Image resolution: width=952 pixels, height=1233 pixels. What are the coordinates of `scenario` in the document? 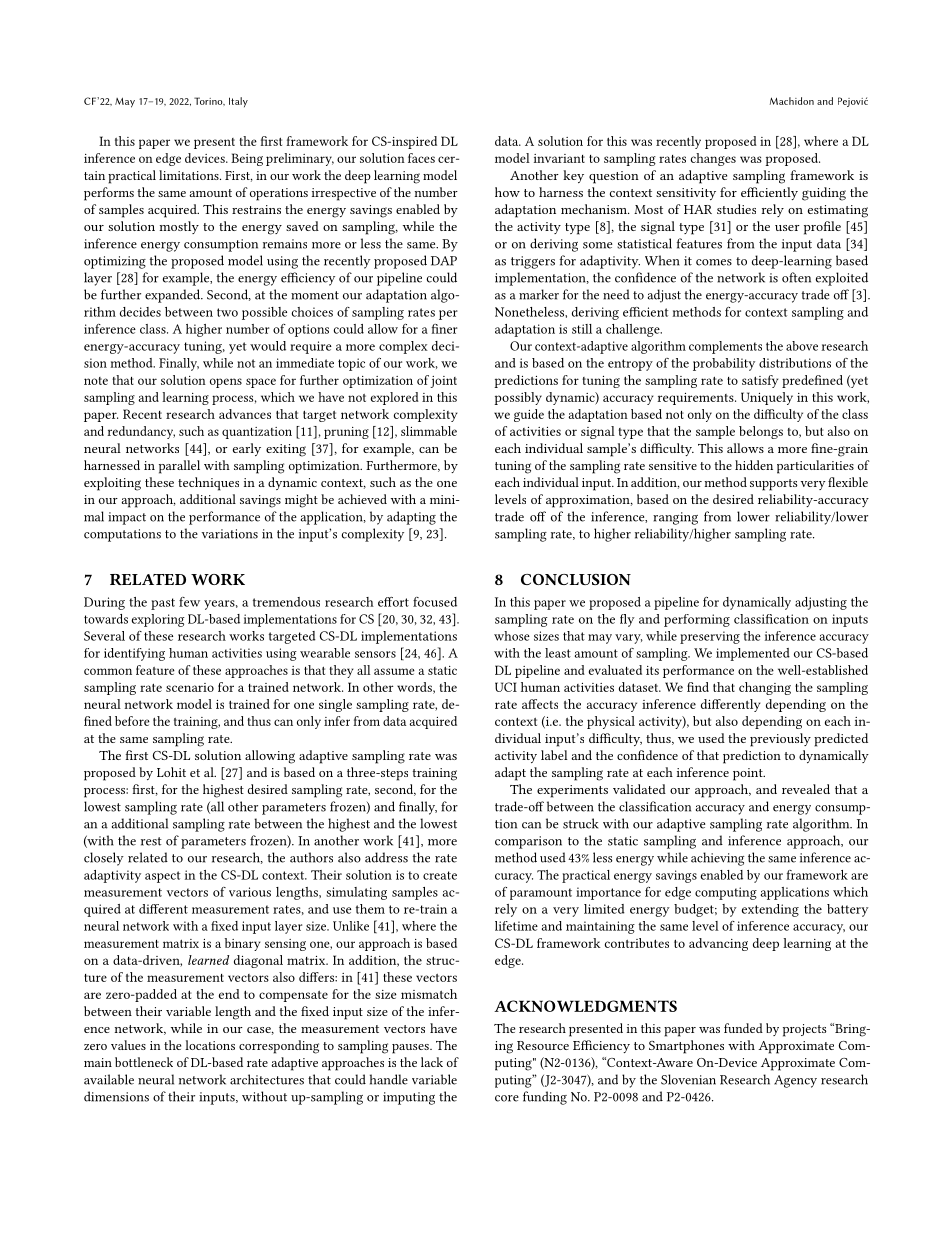 It's located at (190, 687).
